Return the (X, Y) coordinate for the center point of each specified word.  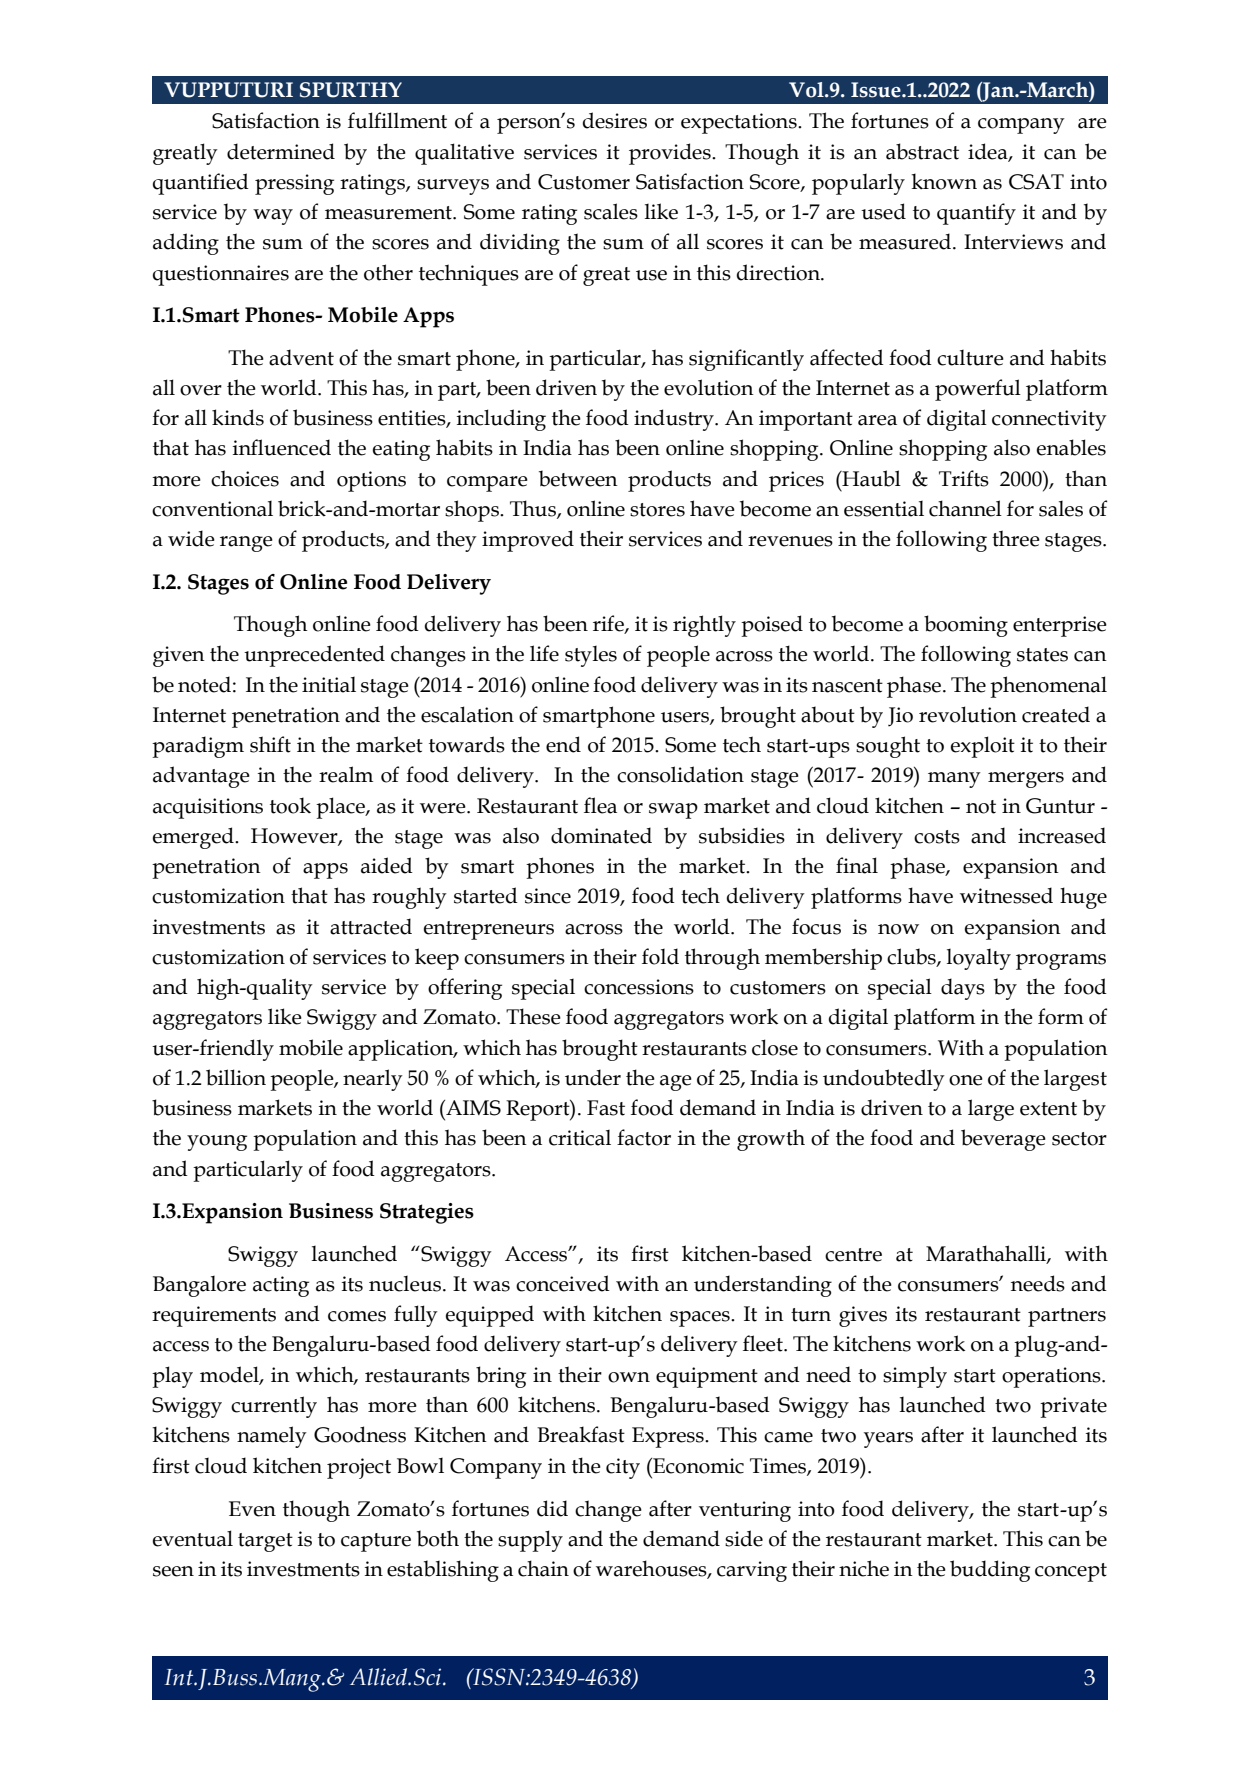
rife (609, 624)
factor (644, 1137)
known (944, 181)
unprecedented (314, 656)
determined (281, 151)
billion (236, 1077)
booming (966, 626)
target (265, 1542)
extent (1048, 1109)
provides (671, 154)
